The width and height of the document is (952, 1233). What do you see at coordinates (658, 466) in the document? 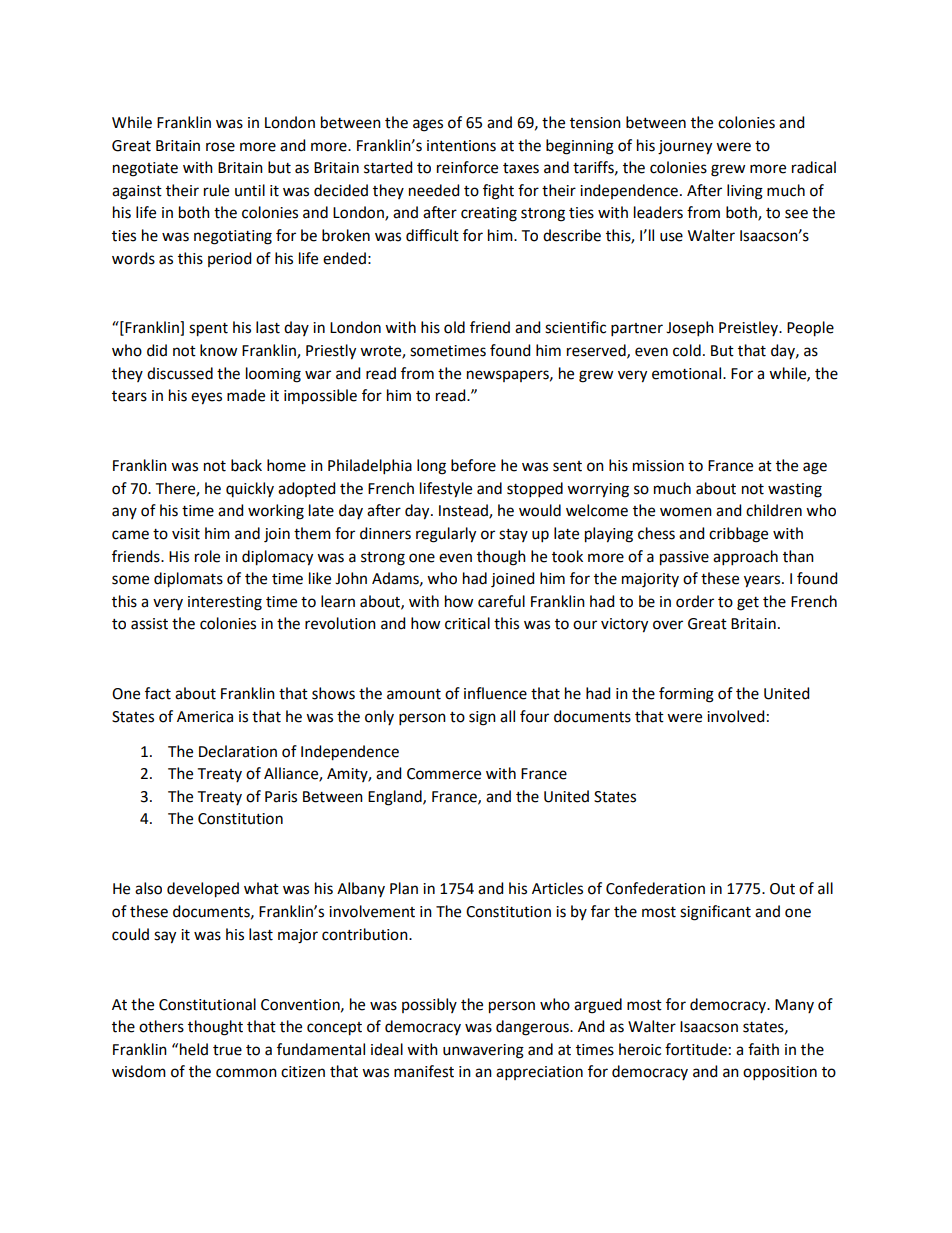
I see `mission` at bounding box center [658, 466].
